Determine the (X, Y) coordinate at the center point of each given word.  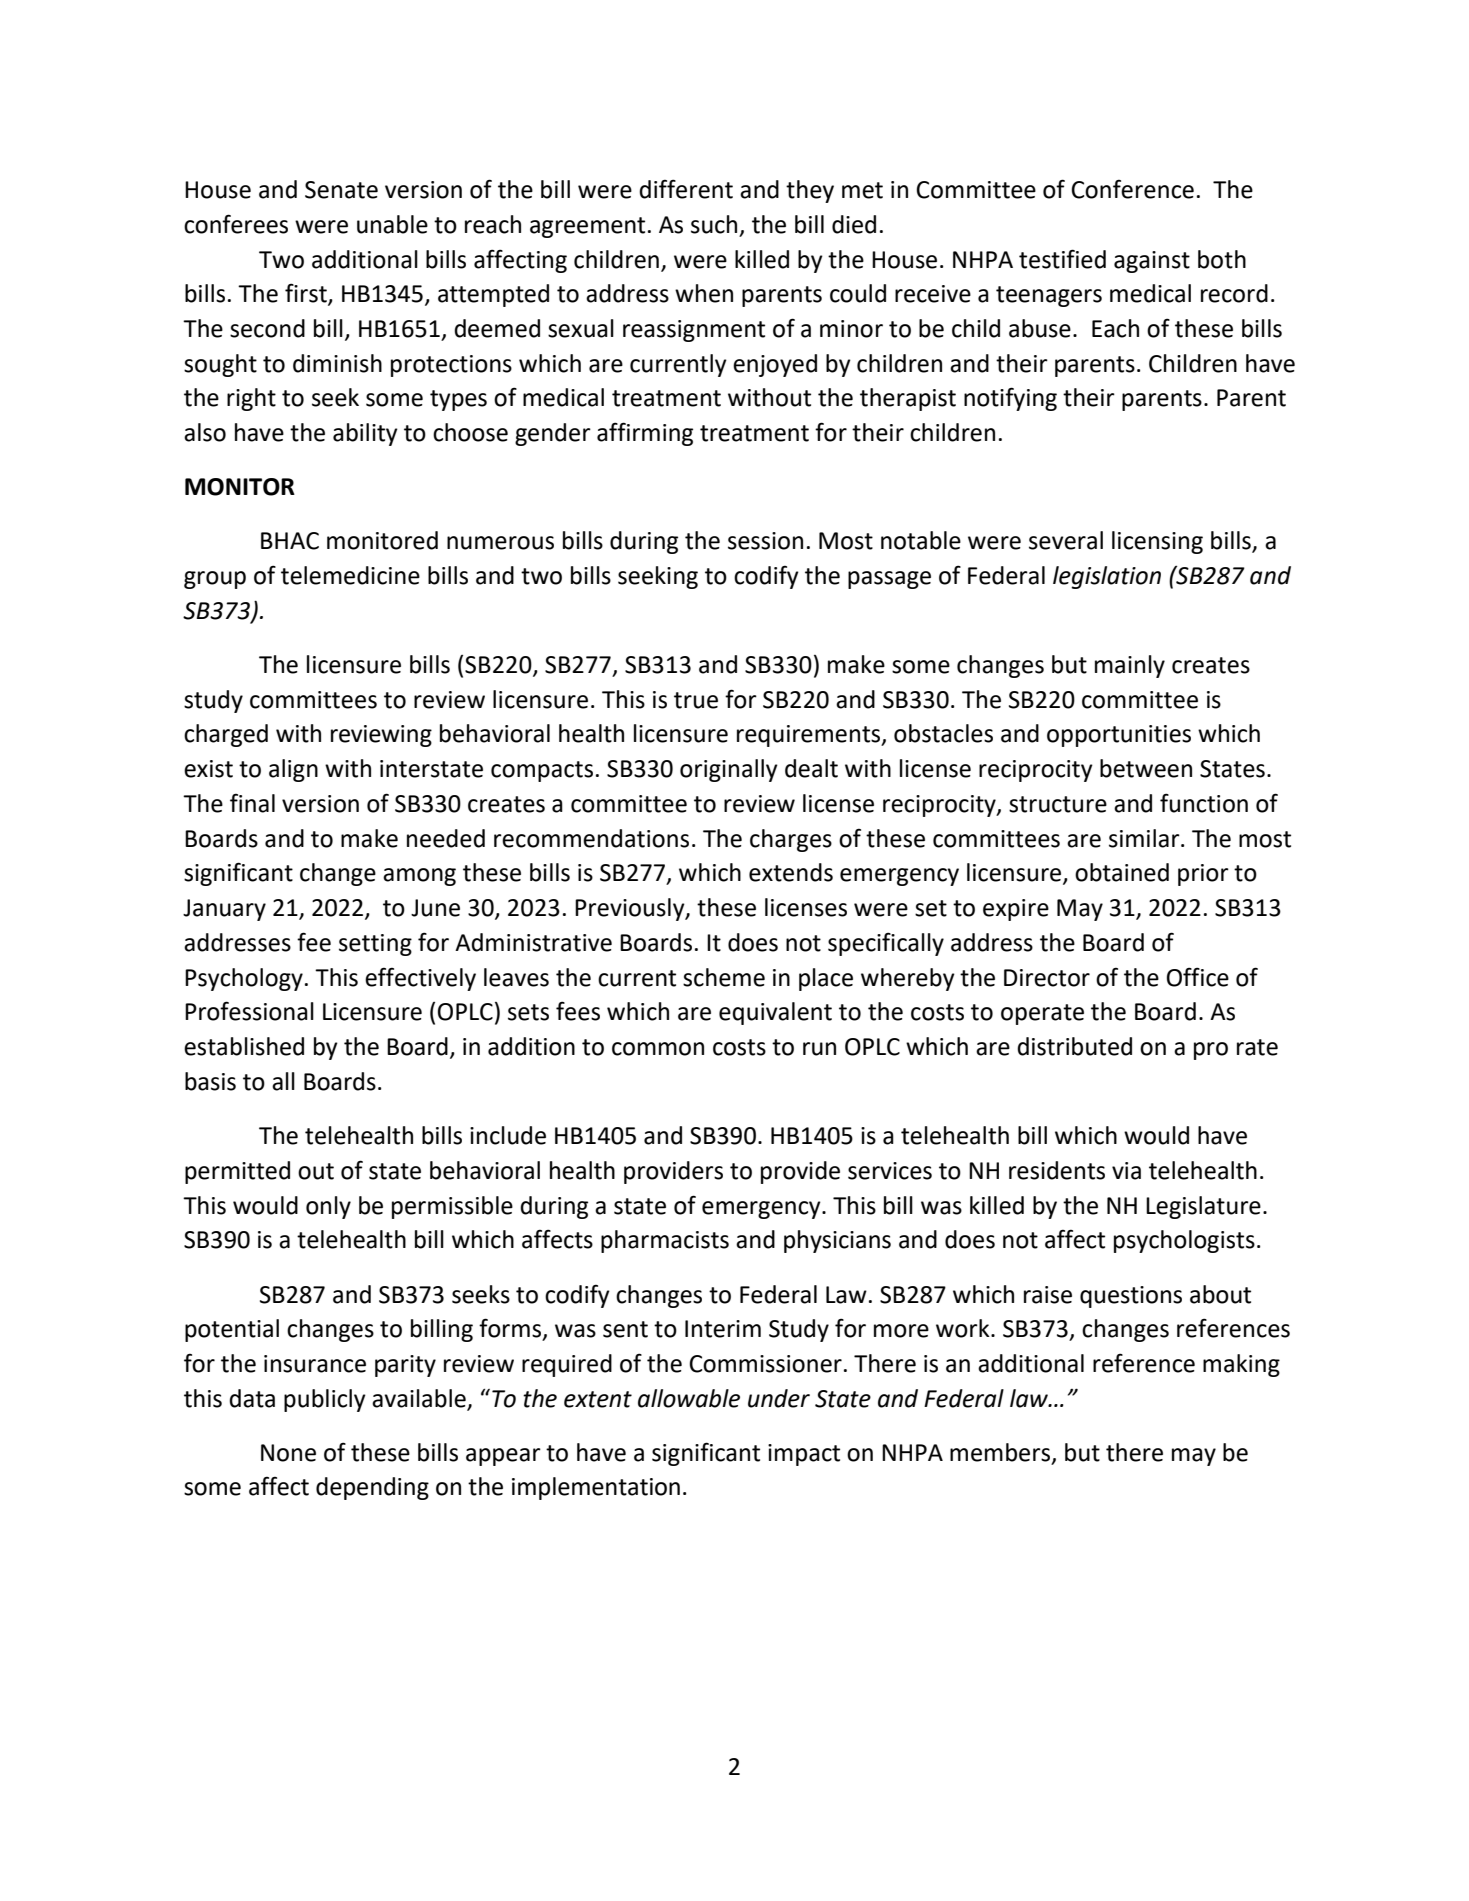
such (714, 224)
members (1000, 1452)
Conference (1132, 189)
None (288, 1453)
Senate (341, 190)
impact (804, 1455)
